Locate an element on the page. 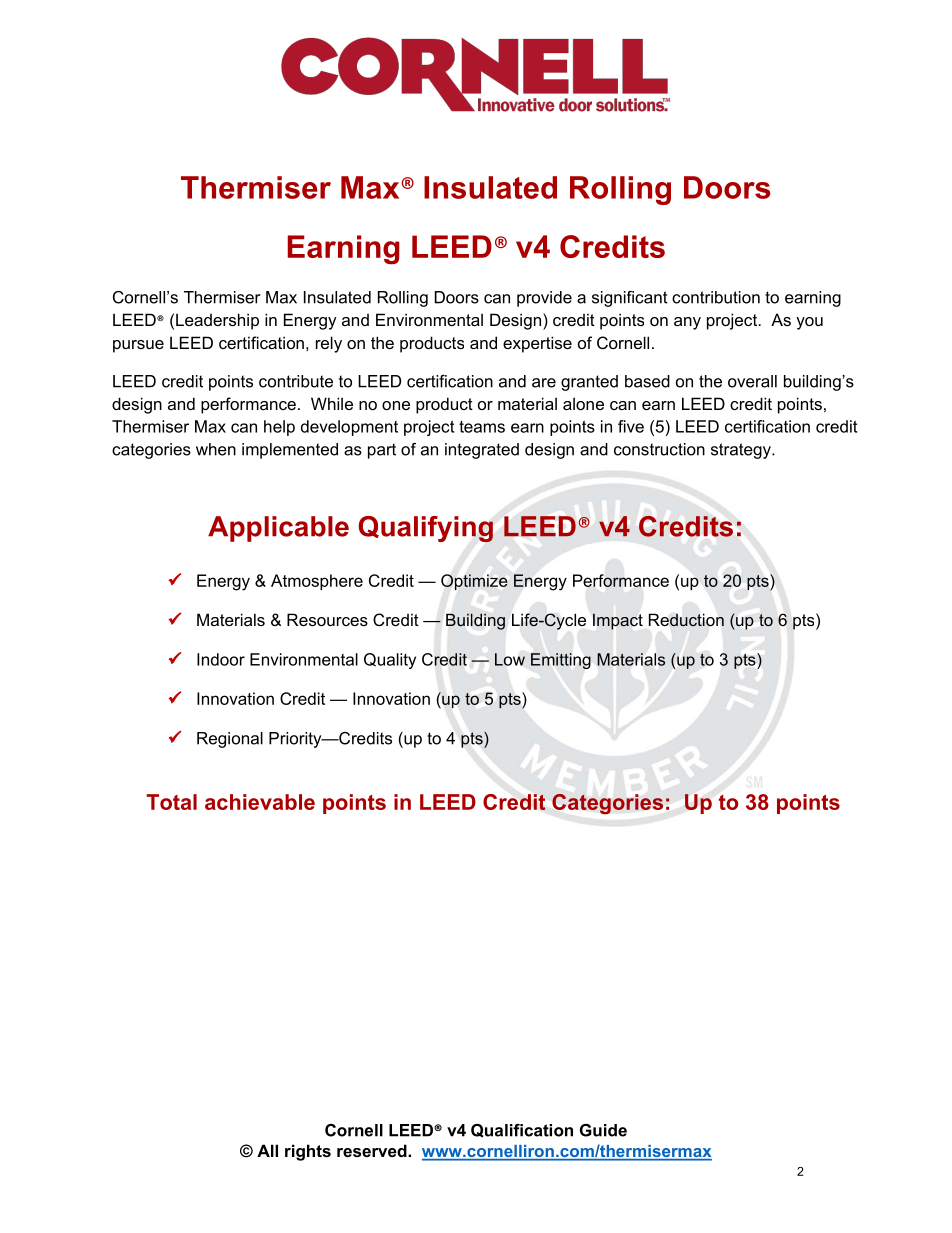  Optimize is located at coordinates (474, 582).
